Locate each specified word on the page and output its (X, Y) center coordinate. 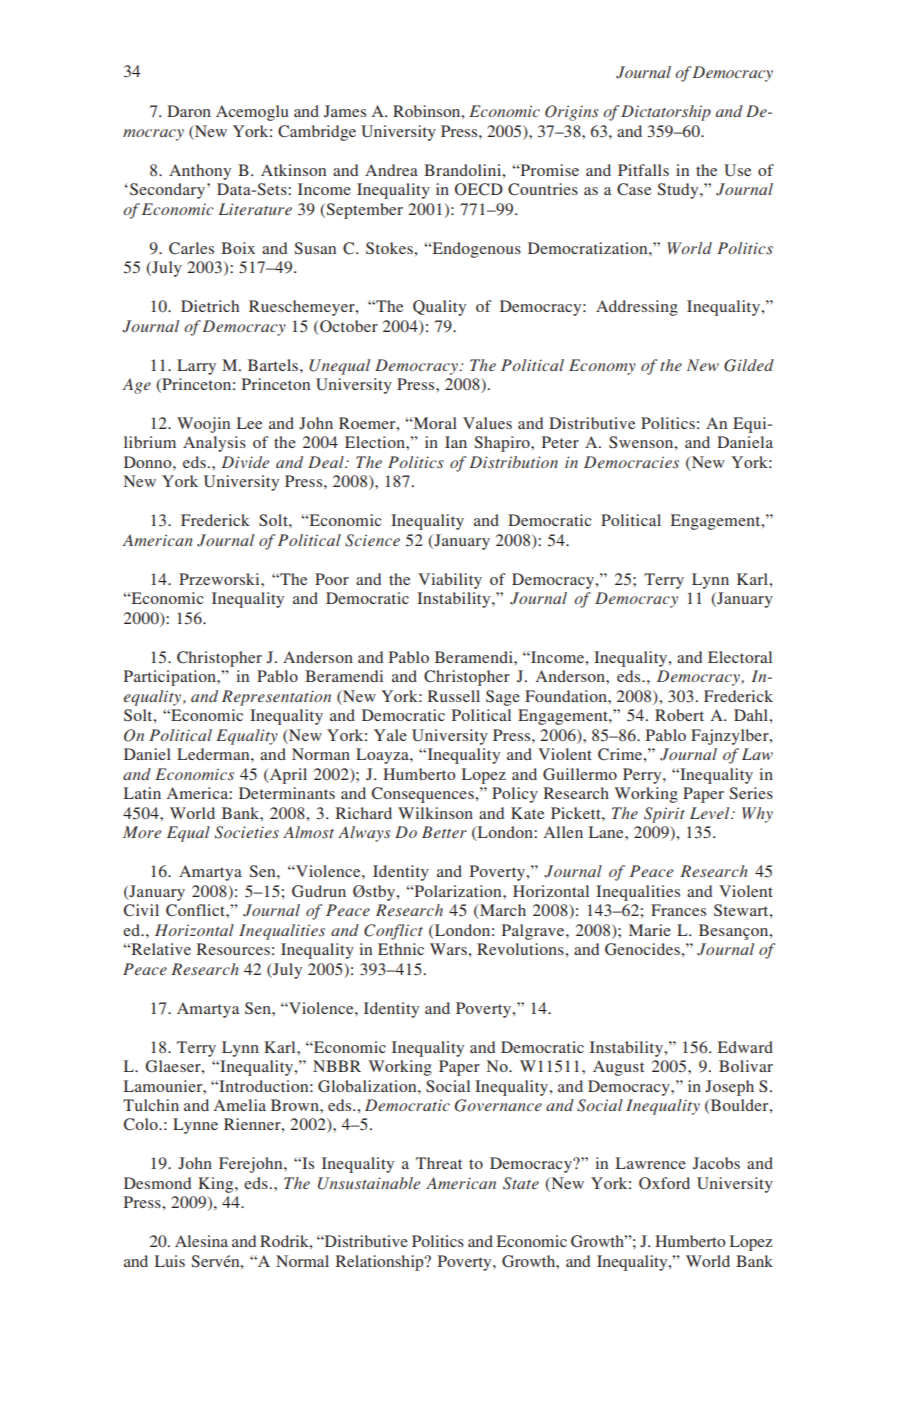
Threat (439, 1163)
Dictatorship (666, 113)
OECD (479, 189)
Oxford (664, 1183)
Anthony (200, 172)
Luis (170, 1261)
